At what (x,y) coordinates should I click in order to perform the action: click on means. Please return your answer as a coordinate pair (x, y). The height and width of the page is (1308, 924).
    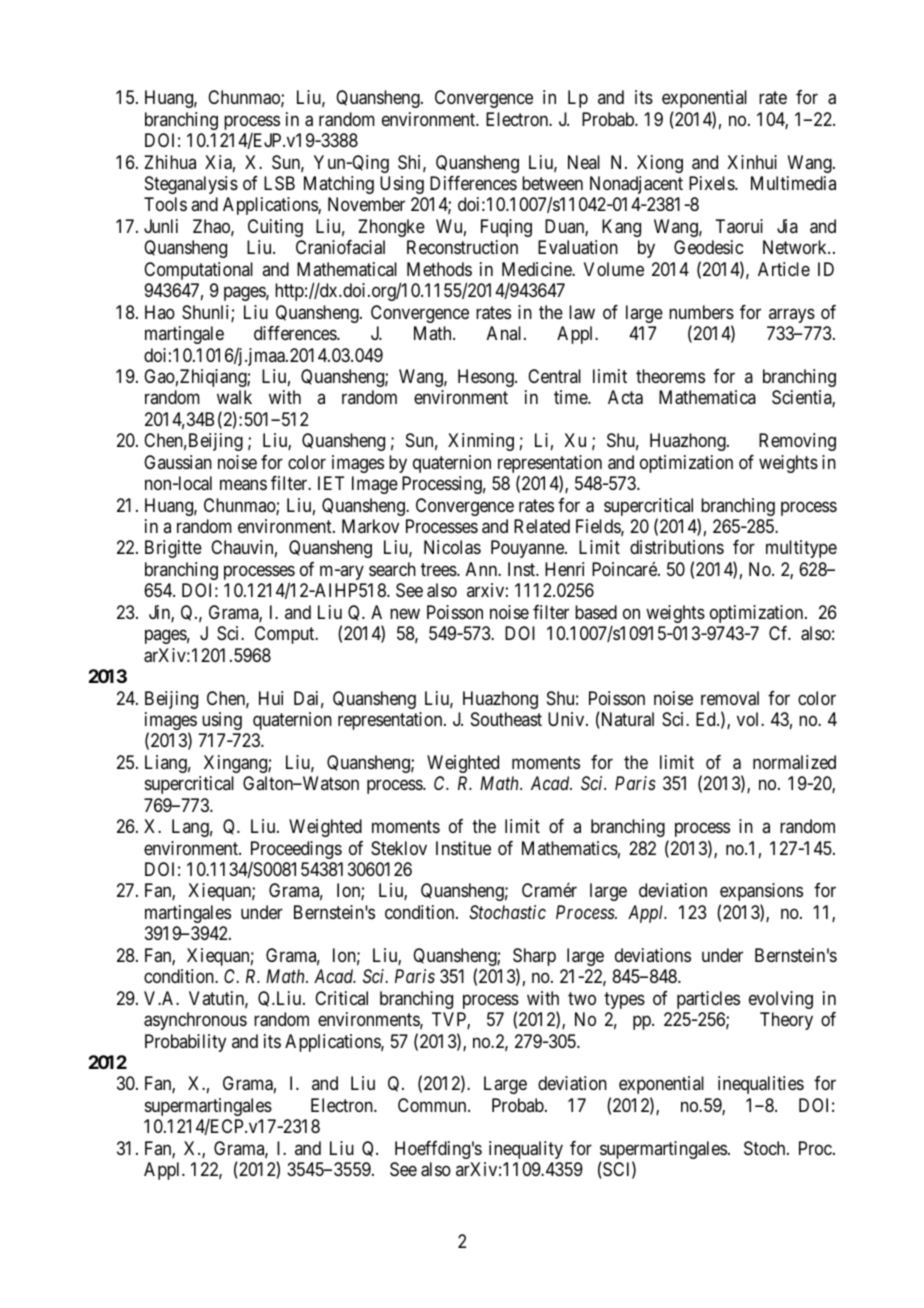
    Looking at the image, I should click on (243, 485).
